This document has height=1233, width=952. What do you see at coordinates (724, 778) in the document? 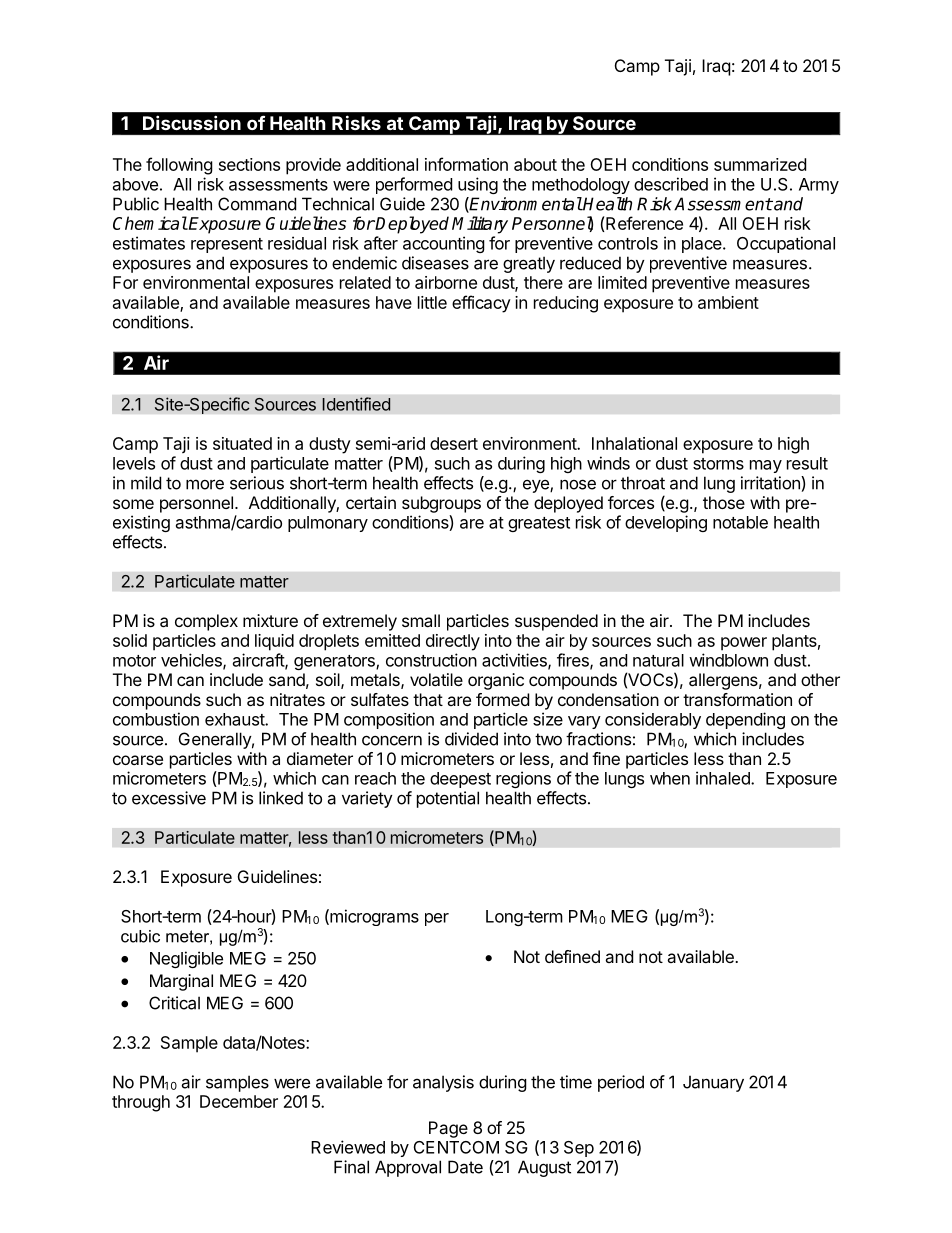
I see `inhaled` at bounding box center [724, 778].
